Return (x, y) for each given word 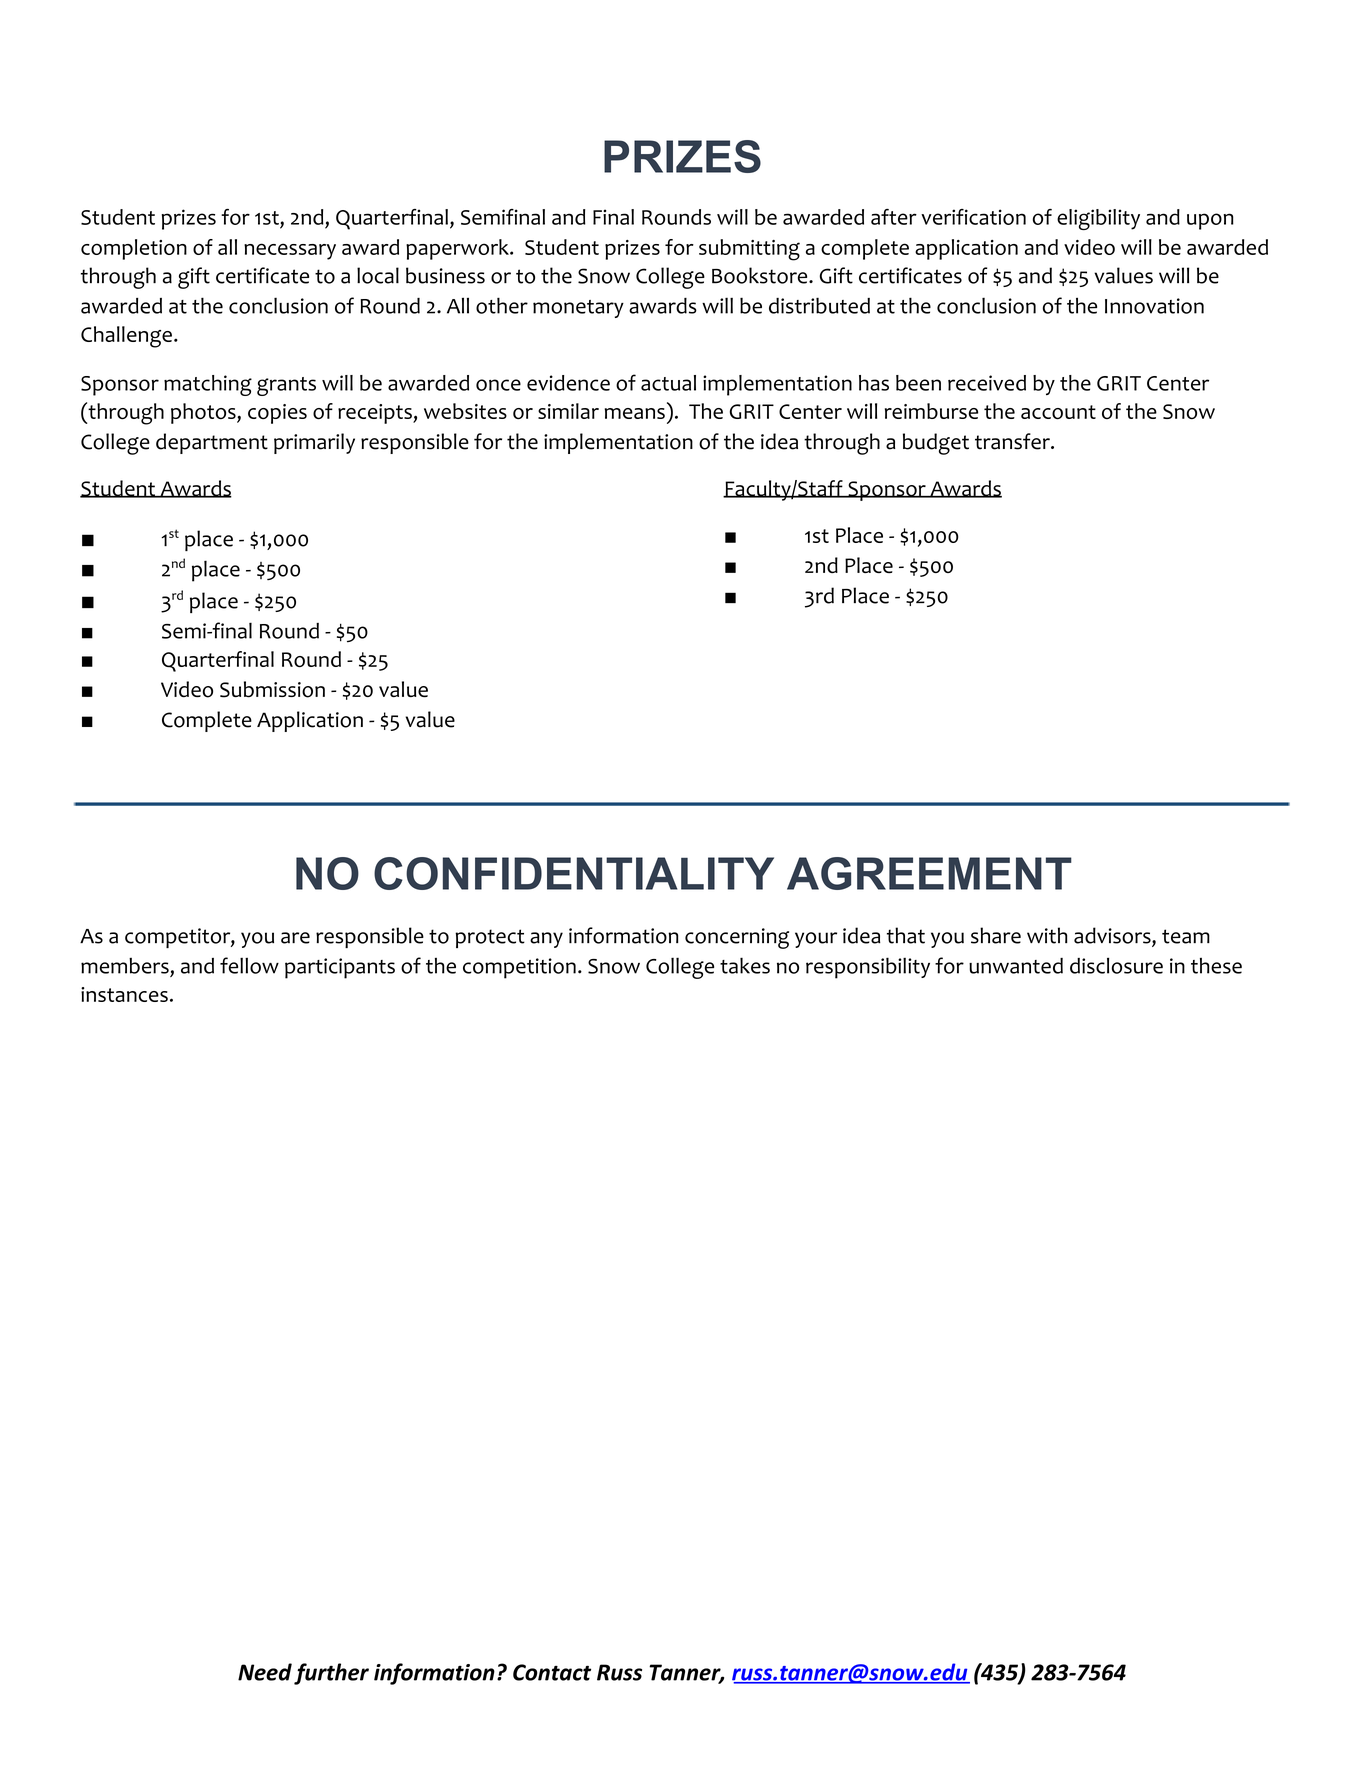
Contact (552, 1672)
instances (124, 994)
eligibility (1098, 219)
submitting (749, 250)
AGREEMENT (929, 873)
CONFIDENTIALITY (574, 873)
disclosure (1116, 965)
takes (745, 965)
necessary (290, 251)
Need (265, 1672)
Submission (272, 689)
